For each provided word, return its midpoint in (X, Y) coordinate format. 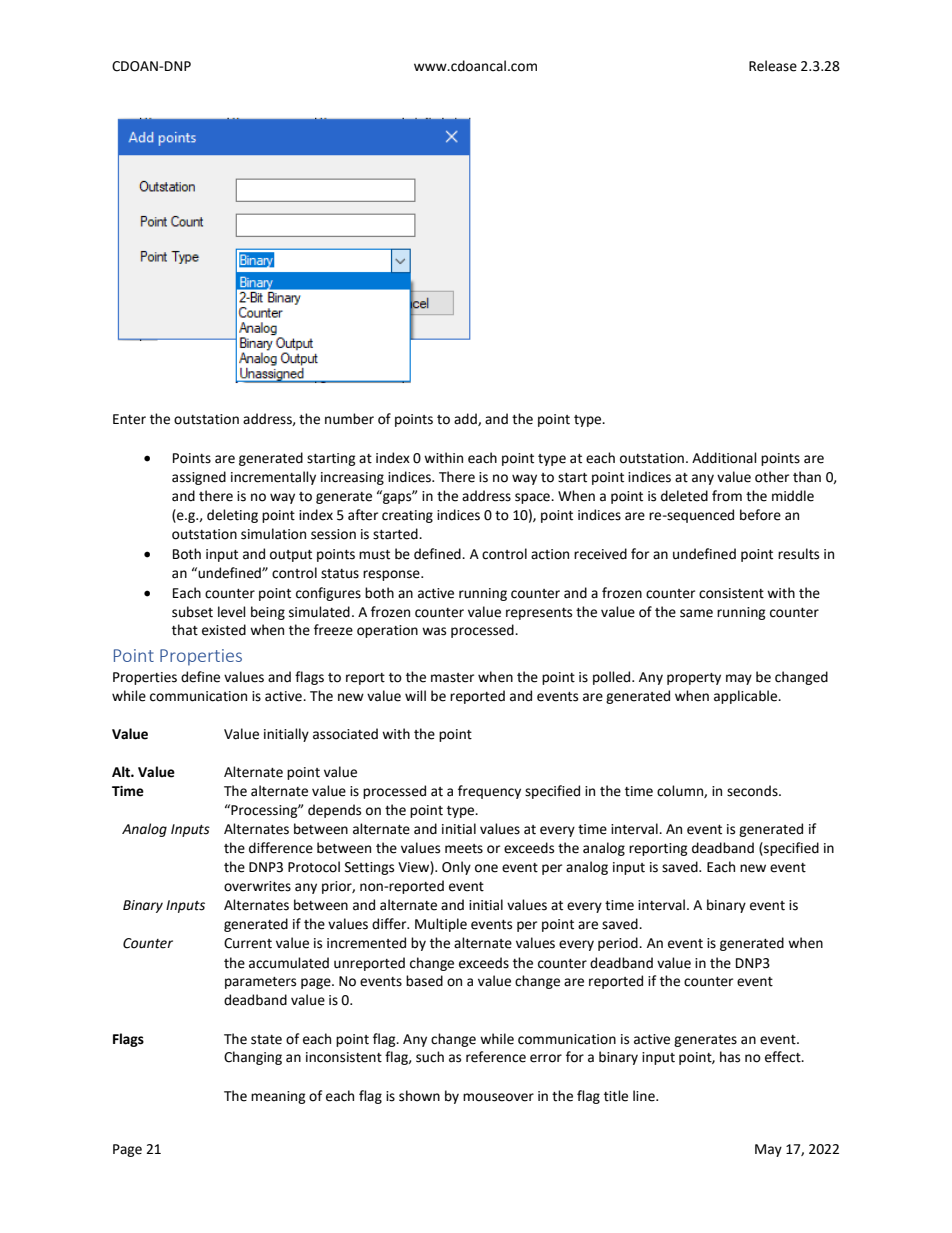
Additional (724, 458)
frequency (489, 792)
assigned (199, 478)
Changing (253, 1058)
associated (345, 734)
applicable (747, 697)
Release (773, 66)
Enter (129, 419)
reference (496, 1057)
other (772, 477)
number (349, 419)
